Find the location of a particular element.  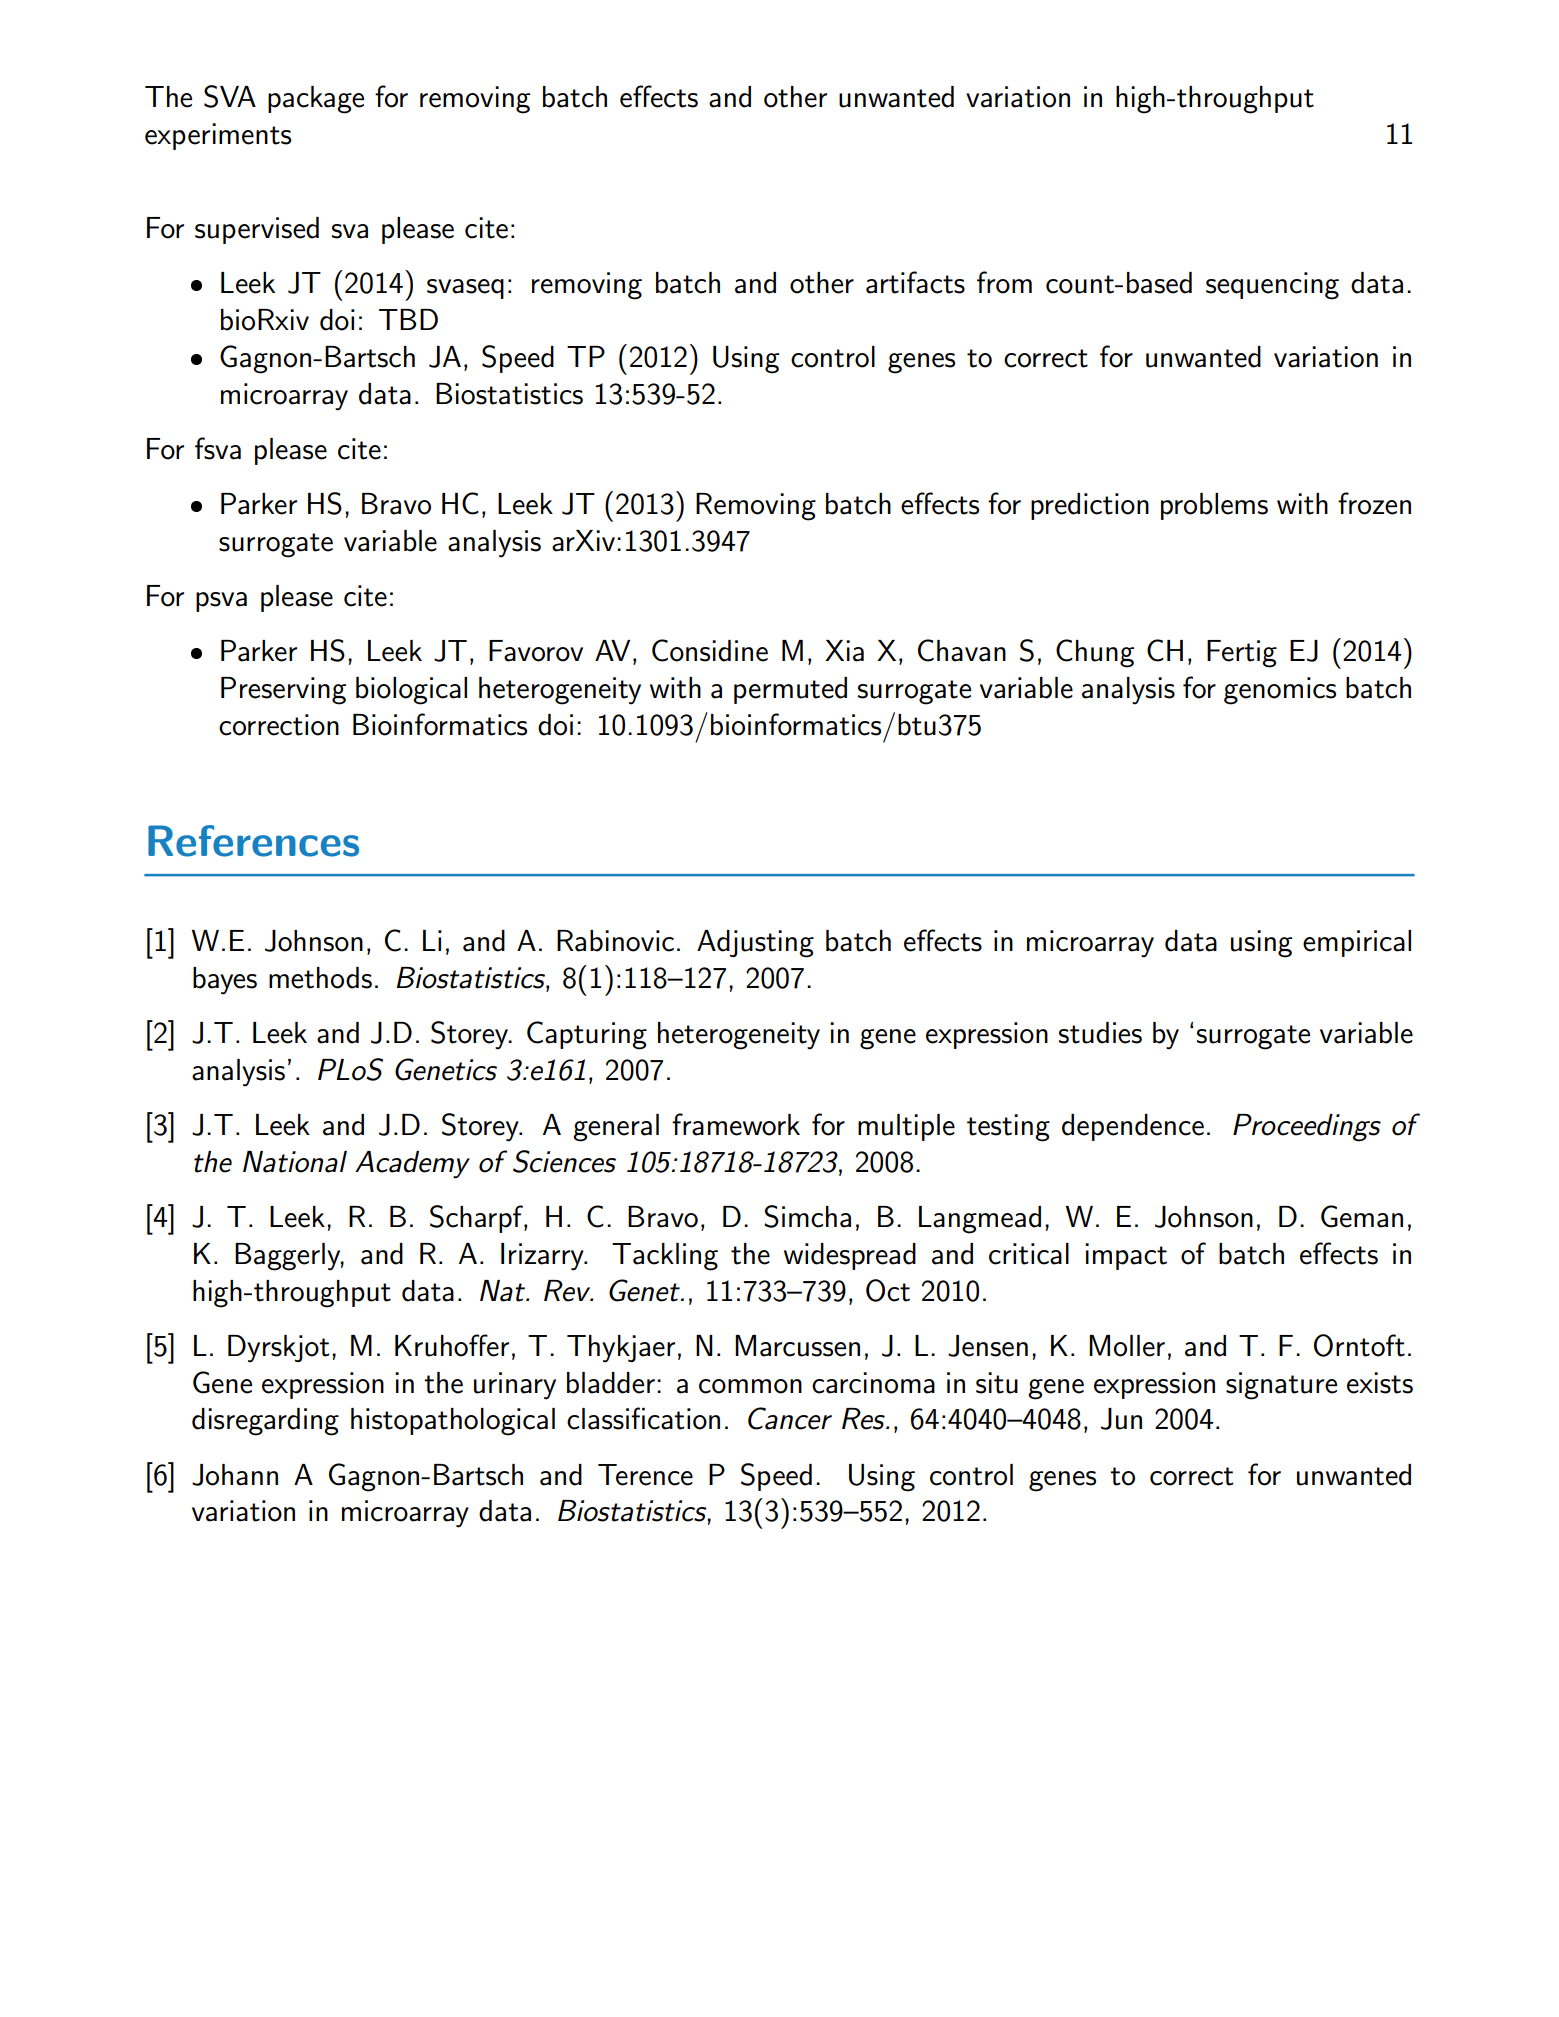

permuted is located at coordinates (790, 690).
